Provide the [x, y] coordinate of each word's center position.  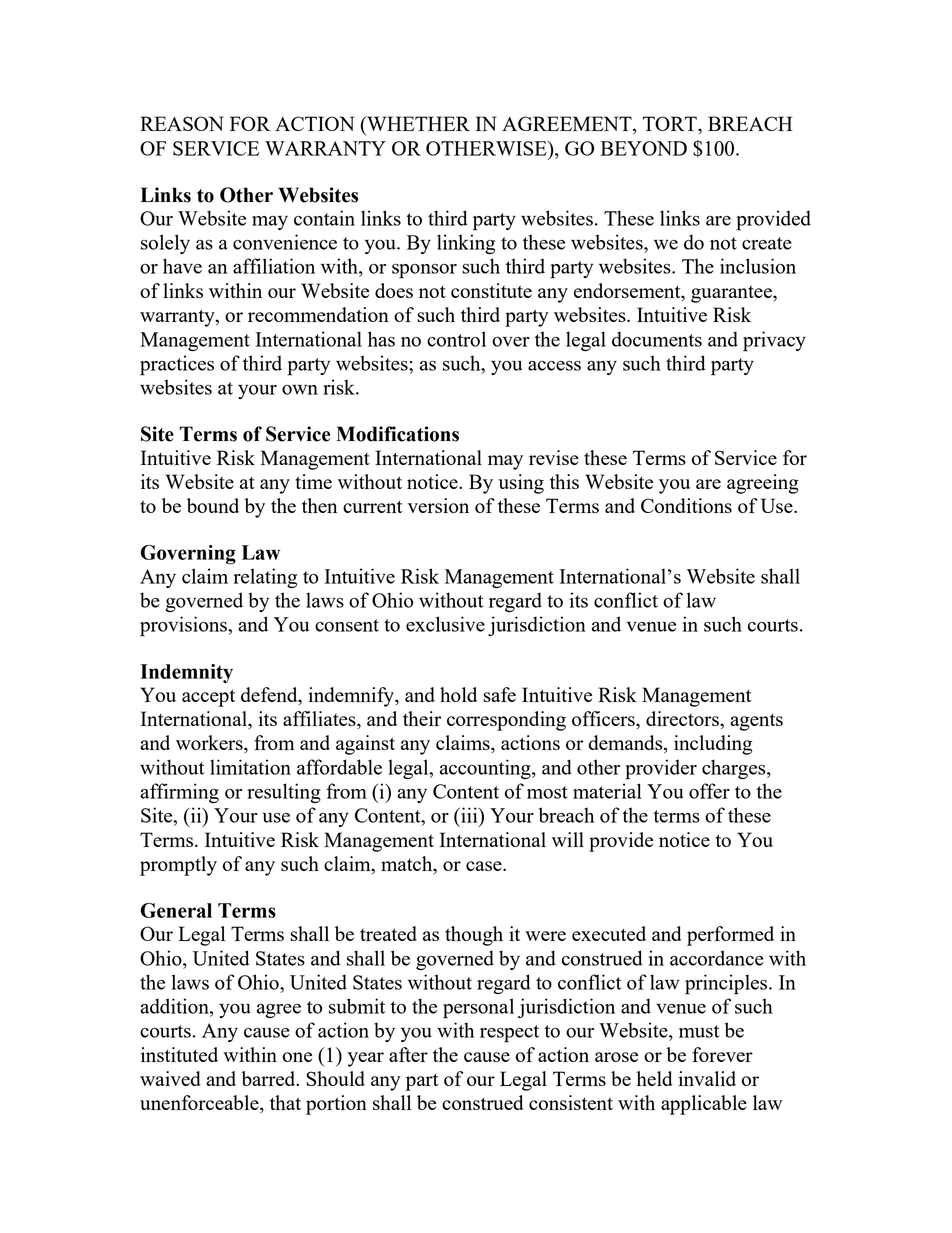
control [456, 339]
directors [683, 718]
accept [208, 698]
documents [657, 339]
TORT [671, 123]
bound [213, 505]
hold [458, 694]
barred [270, 1078]
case [485, 866]
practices [177, 365]
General [176, 910]
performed [730, 936]
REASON [182, 123]
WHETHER [417, 123]
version [438, 505]
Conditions [686, 505]
